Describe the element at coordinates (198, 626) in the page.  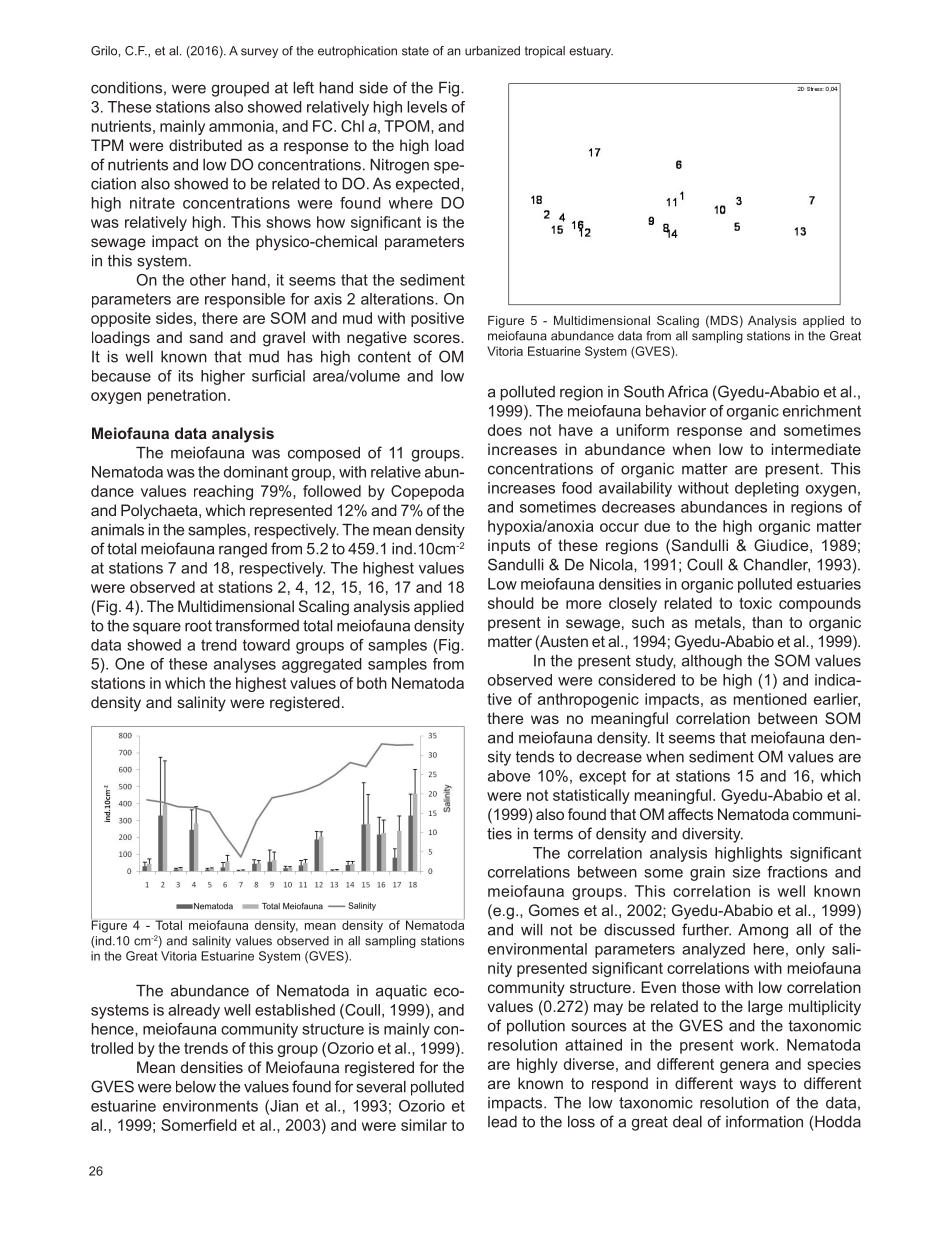
I see `root` at that location.
